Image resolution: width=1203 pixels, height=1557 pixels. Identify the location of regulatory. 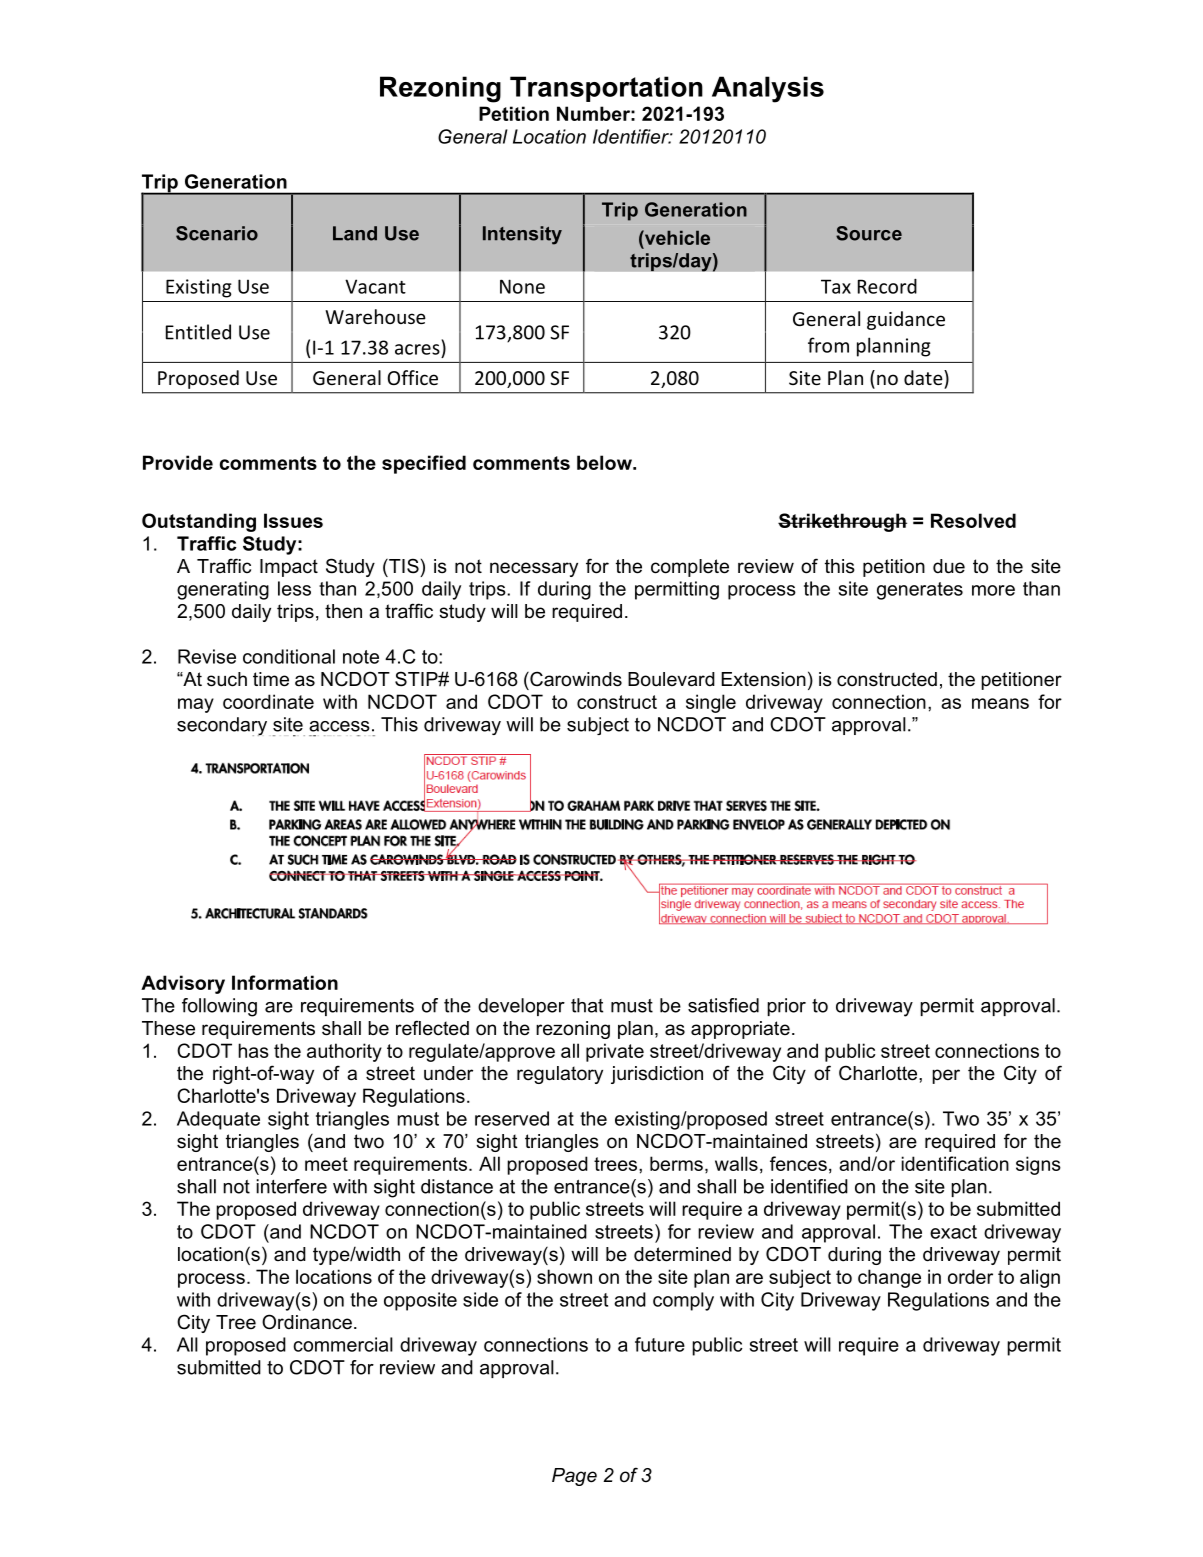
(560, 1075).
